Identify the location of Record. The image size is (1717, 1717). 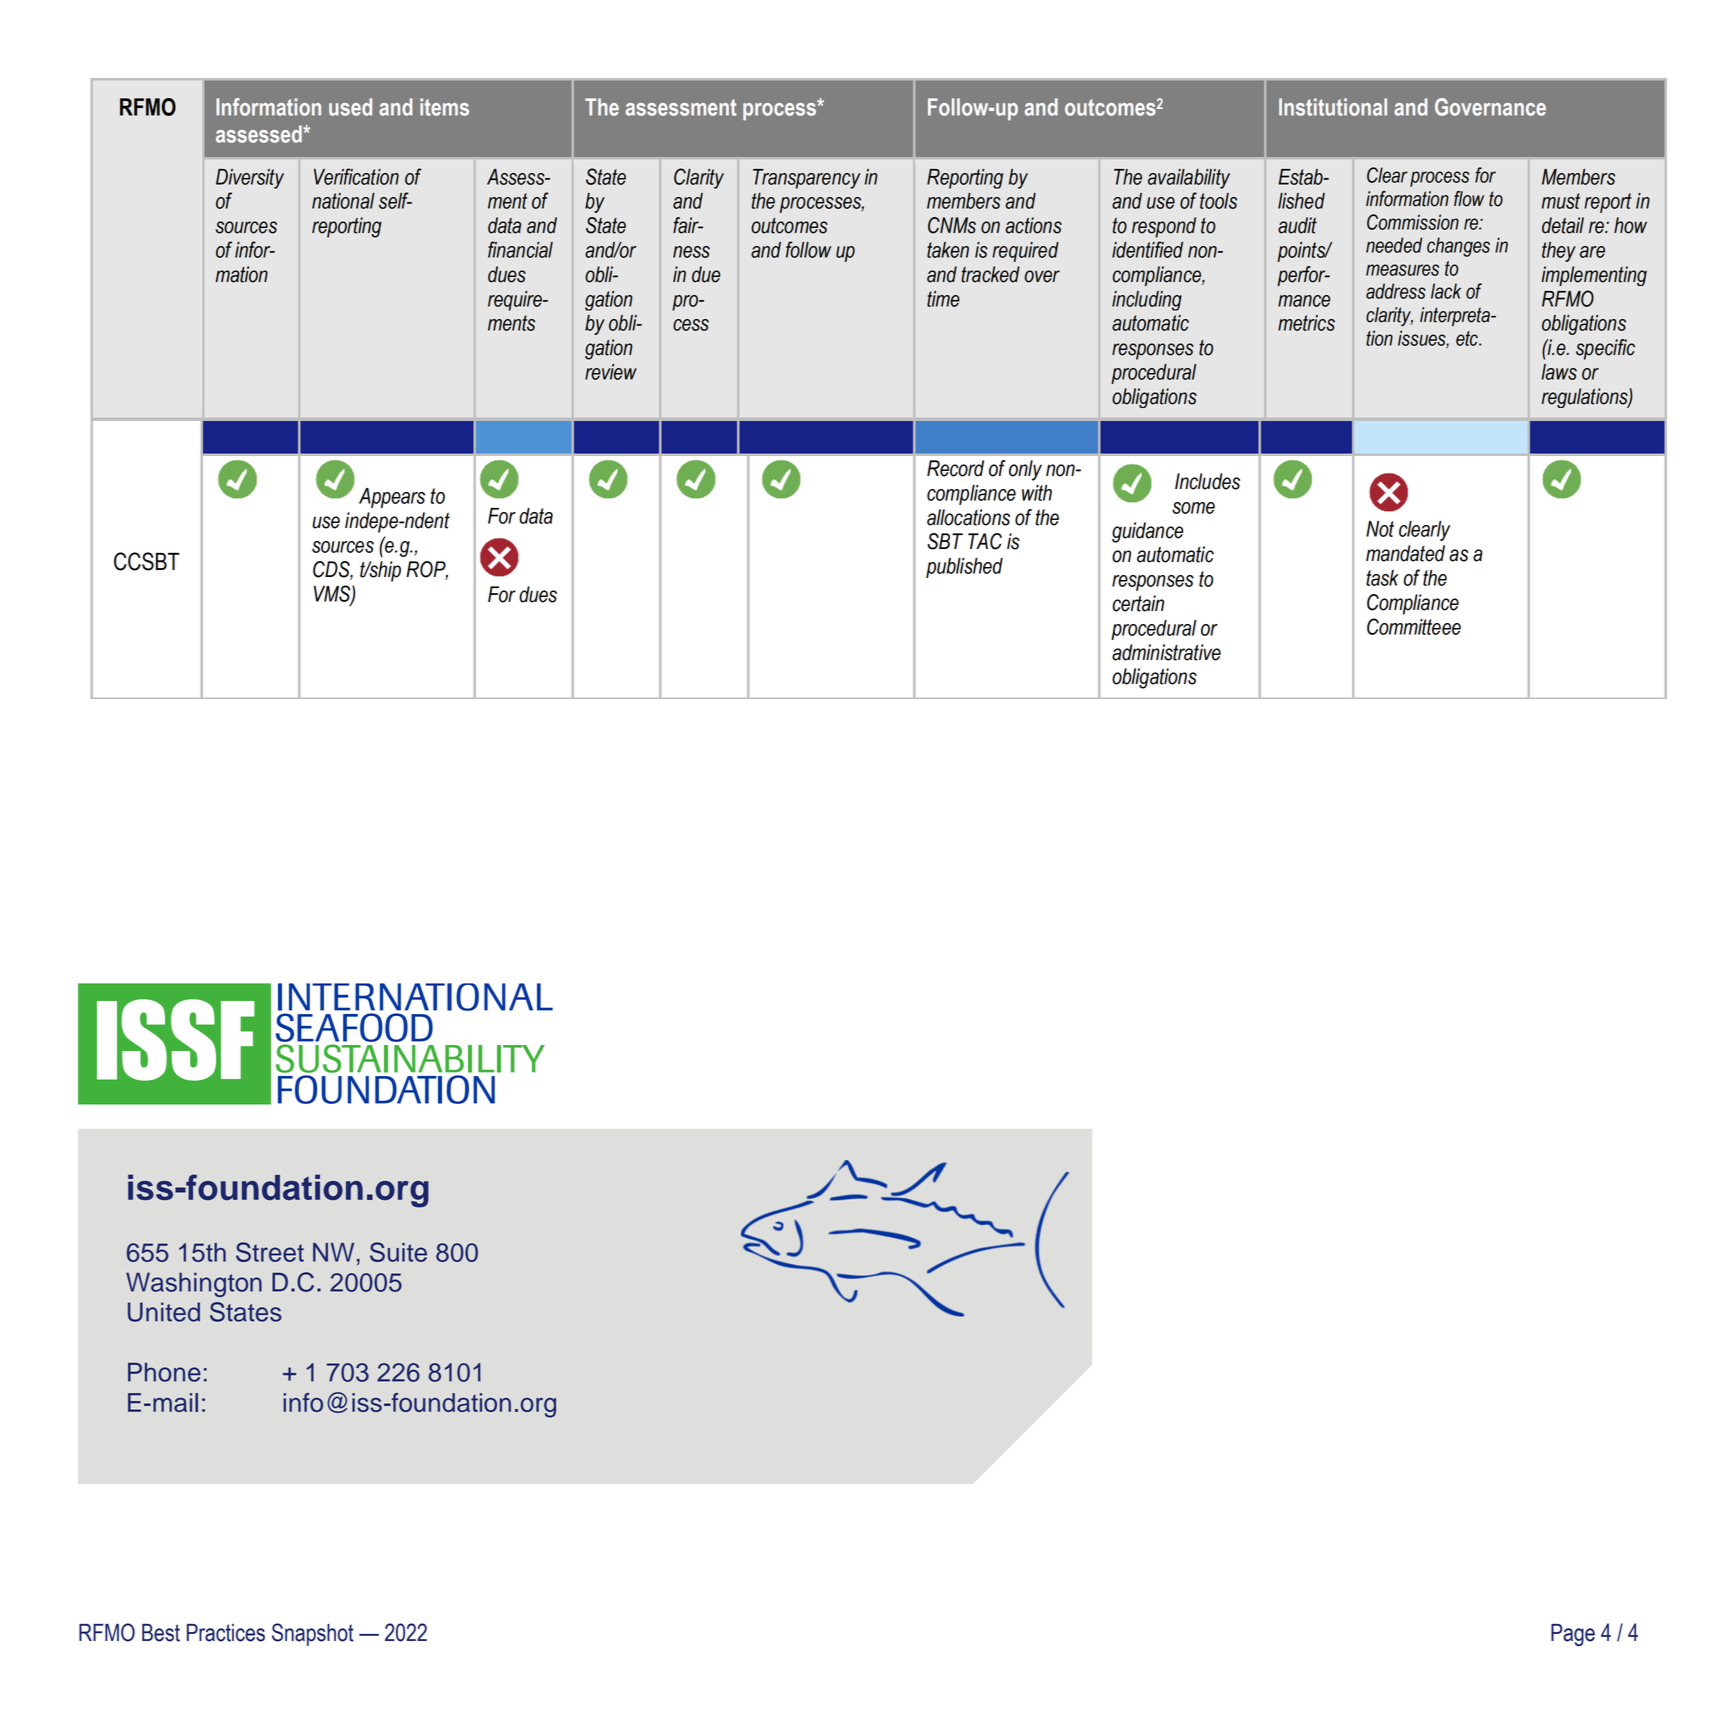
(955, 468).
